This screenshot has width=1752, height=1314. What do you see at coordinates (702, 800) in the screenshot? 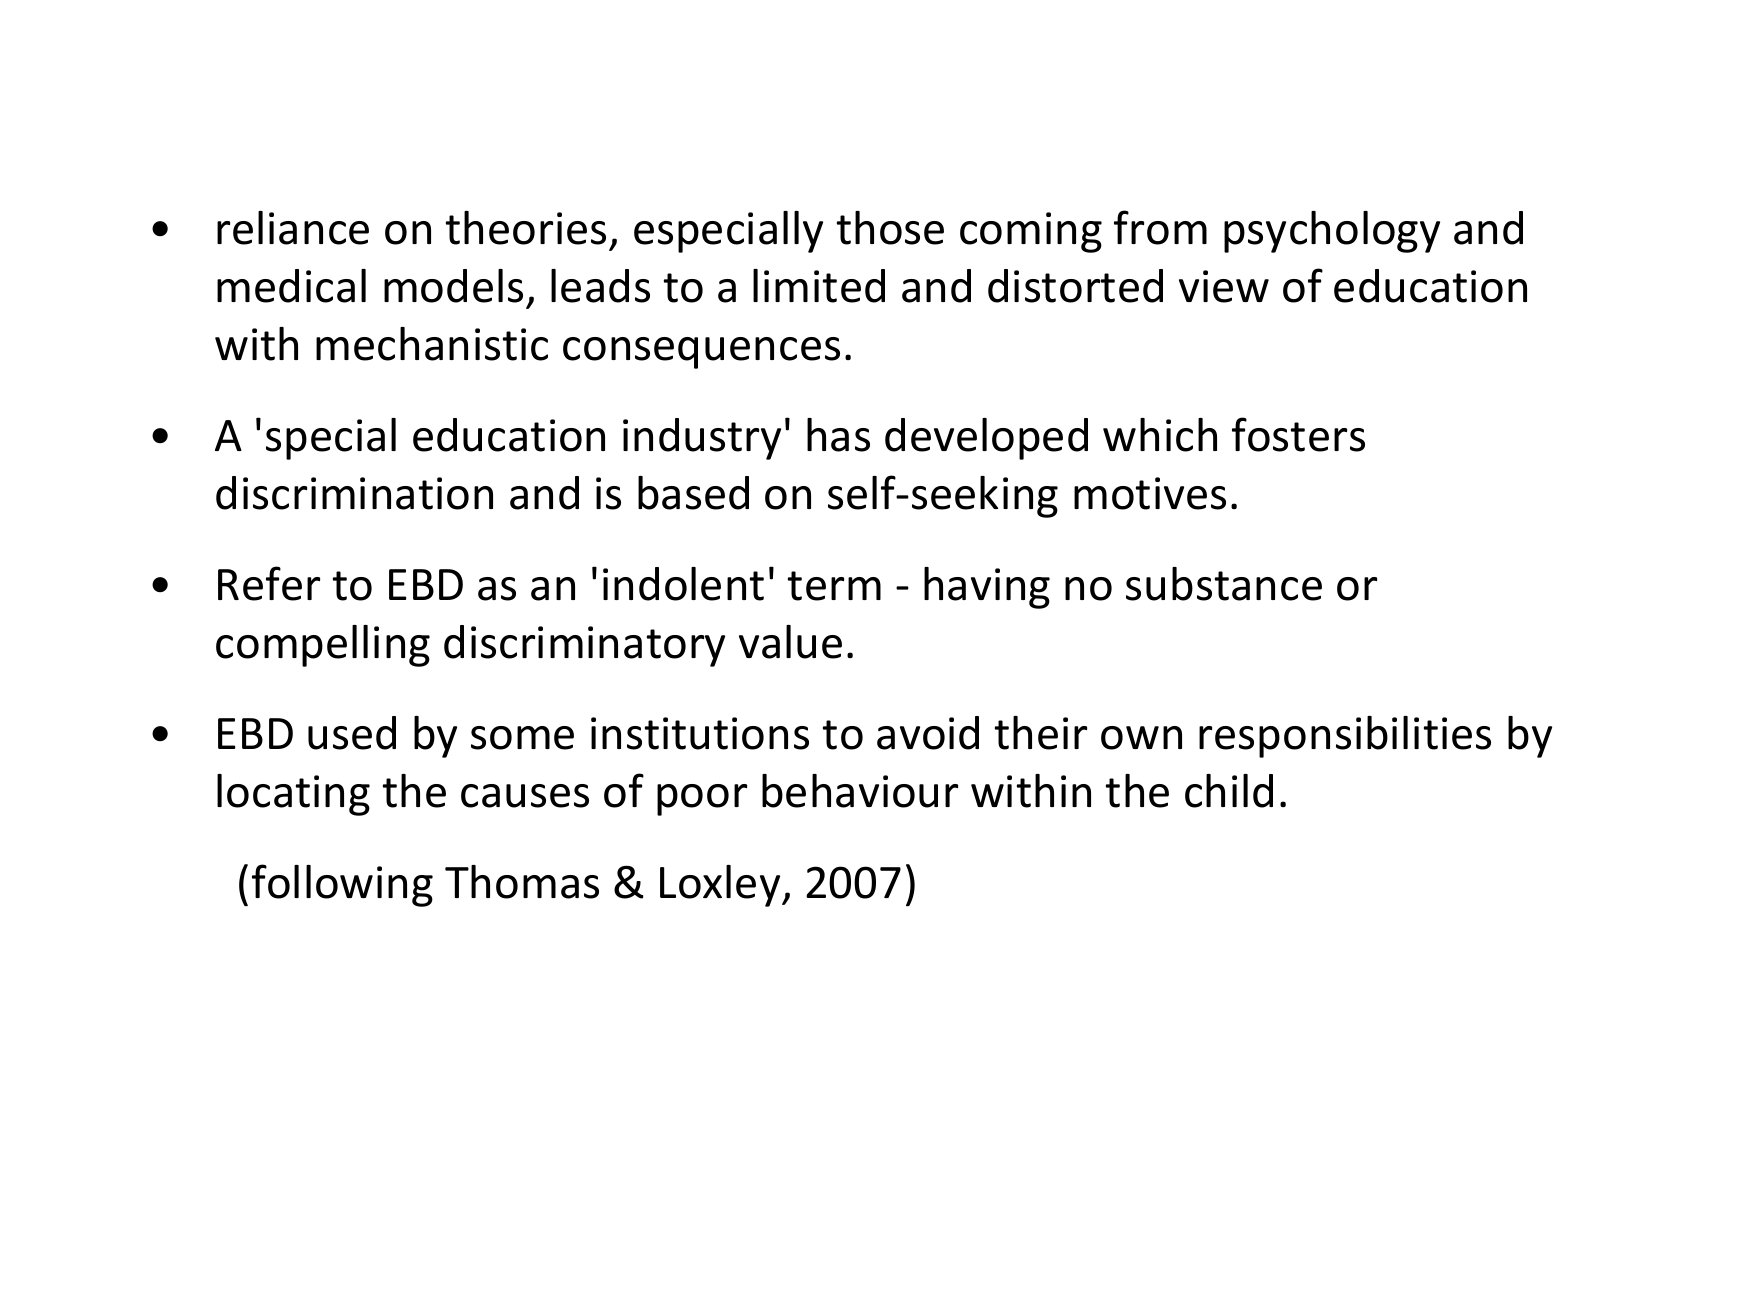
I see `poor` at bounding box center [702, 800].
